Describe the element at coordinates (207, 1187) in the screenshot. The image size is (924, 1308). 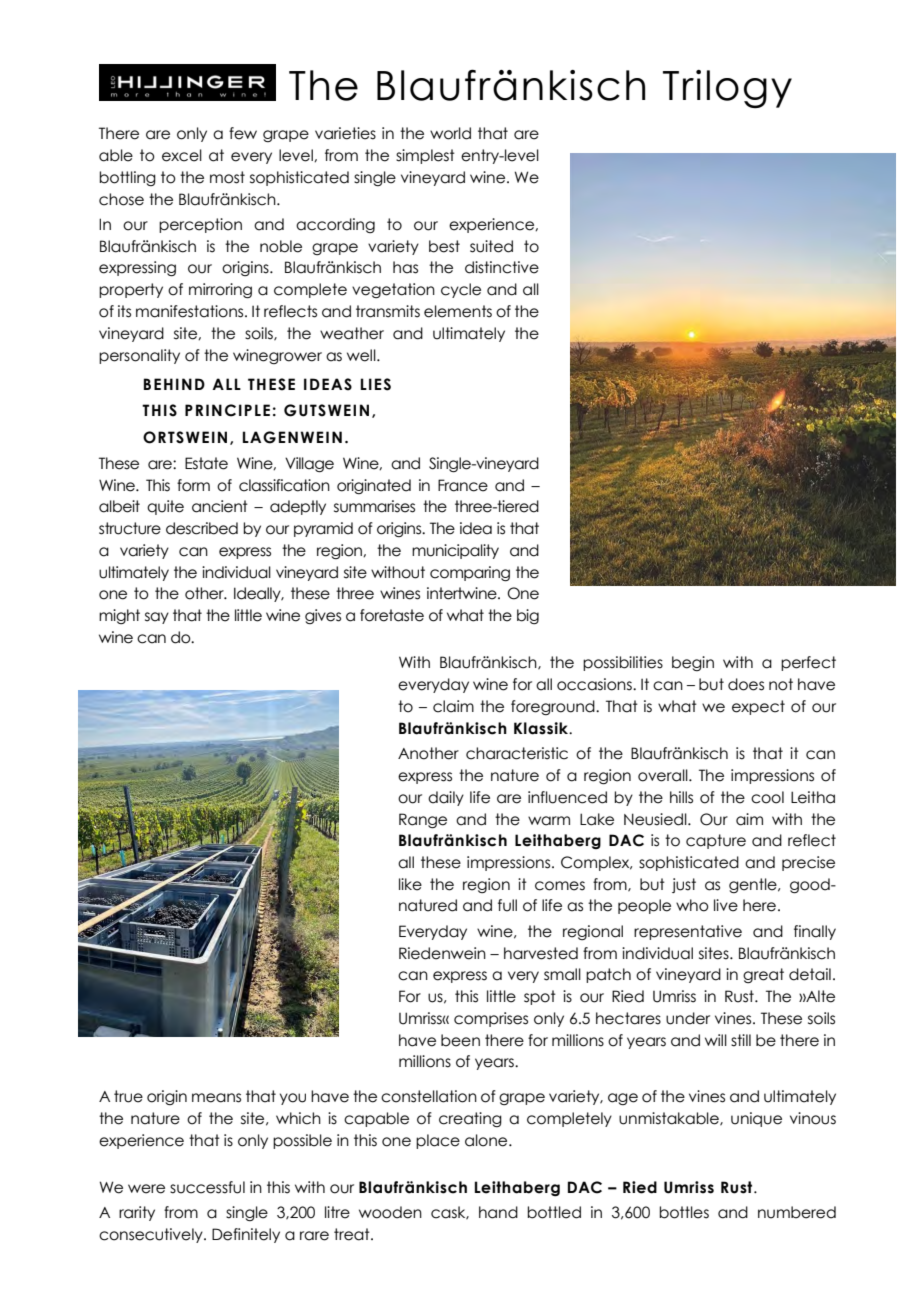
I see `successful` at that location.
